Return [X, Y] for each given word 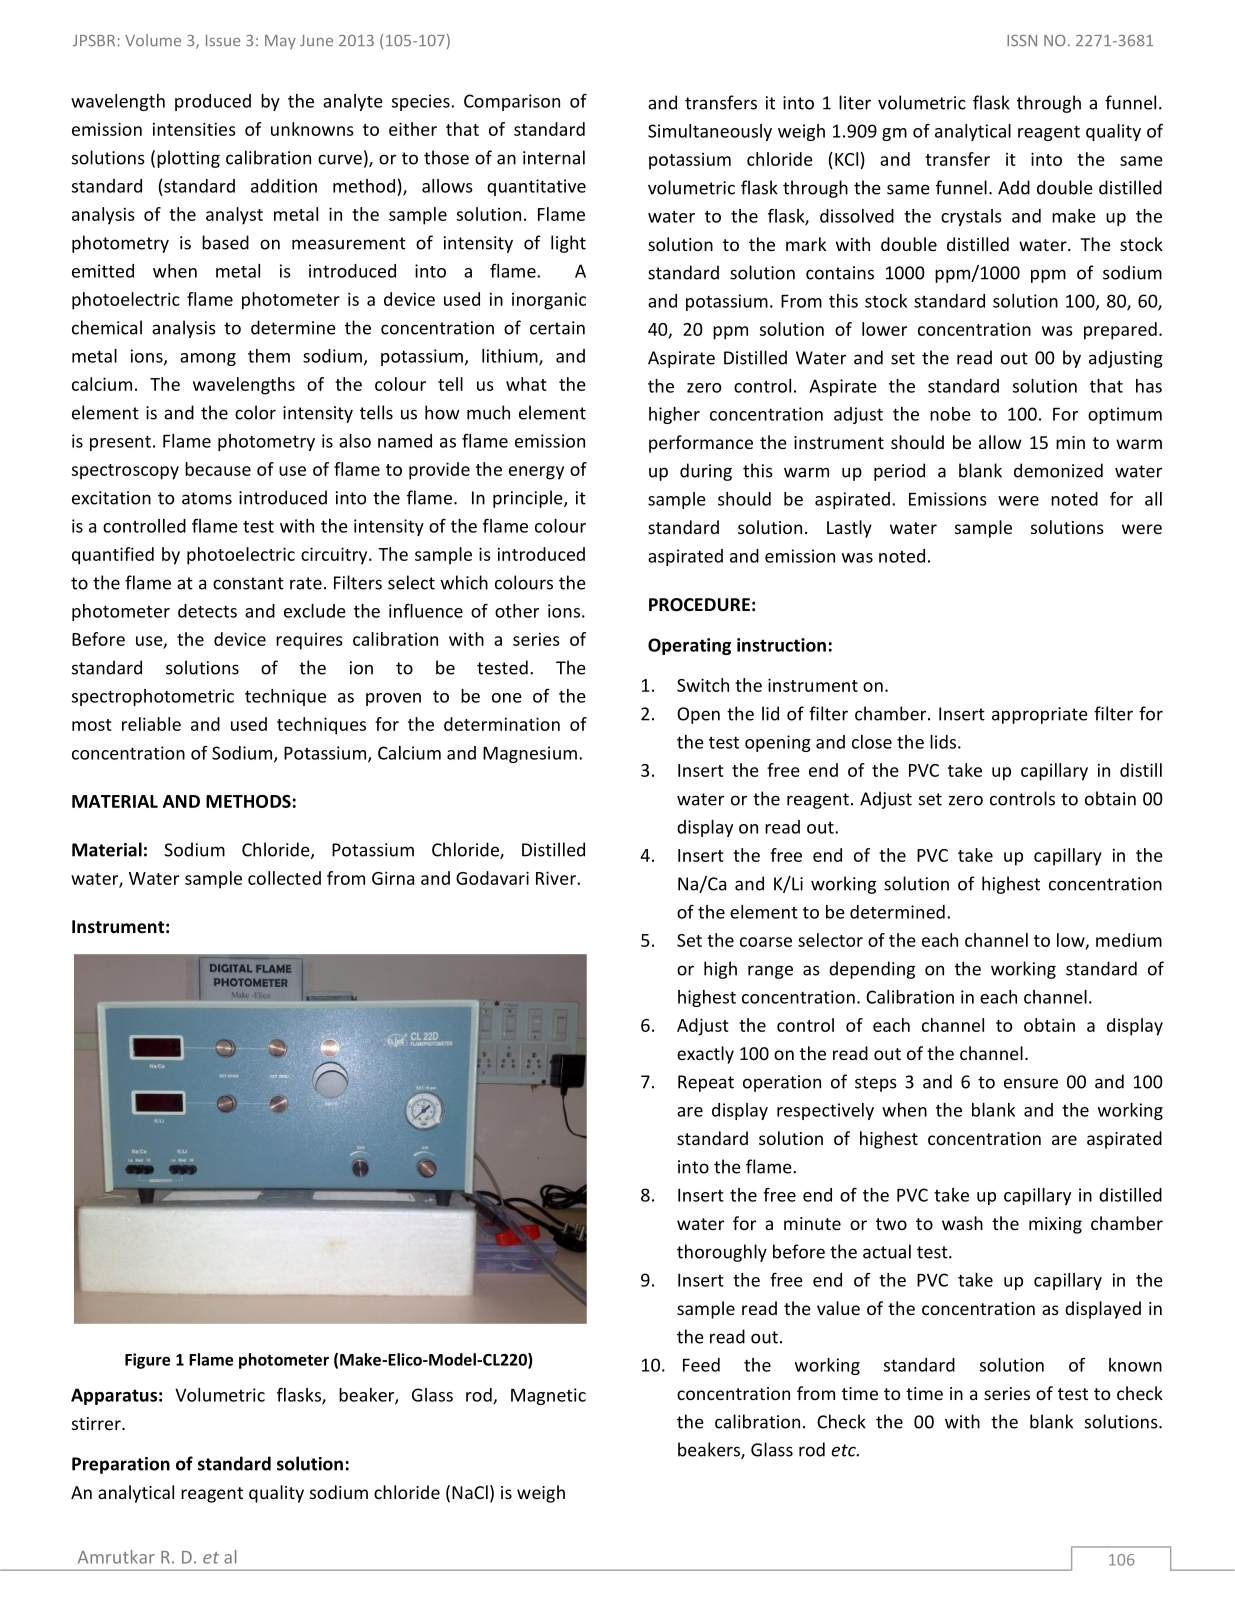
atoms [207, 498]
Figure [147, 1361]
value [838, 1308]
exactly [705, 1055]
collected [284, 878]
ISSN [1022, 41]
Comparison [512, 102]
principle [529, 499]
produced [213, 102]
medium [1129, 940]
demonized [1058, 470]
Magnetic [548, 1396]
